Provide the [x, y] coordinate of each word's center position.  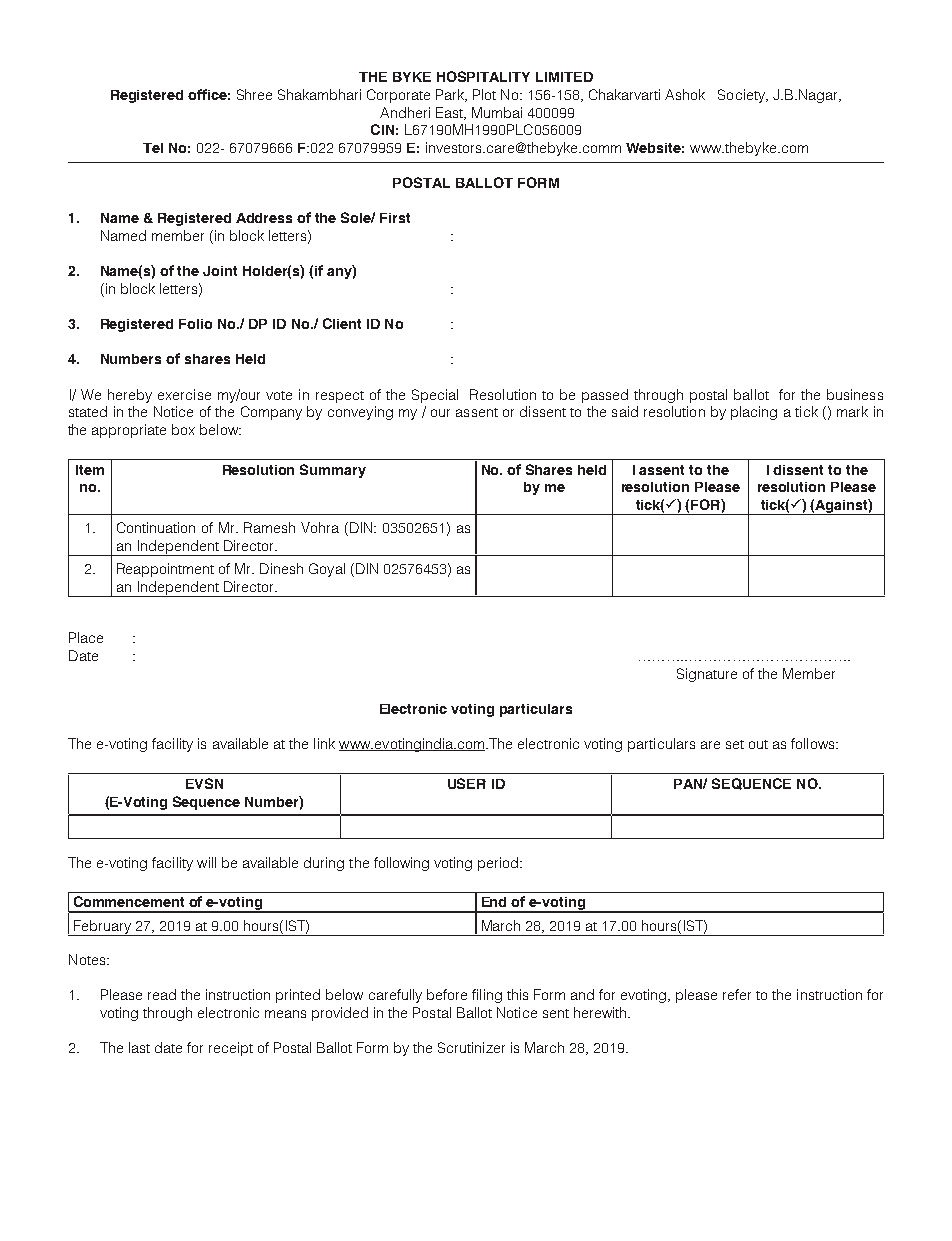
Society [742, 96]
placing [754, 413]
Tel [153, 148]
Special [435, 396]
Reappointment [165, 570]
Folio [195, 324]
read [162, 994]
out [758, 744]
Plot [484, 94]
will [206, 862]
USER [467, 783]
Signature [707, 675]
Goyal [327, 570]
